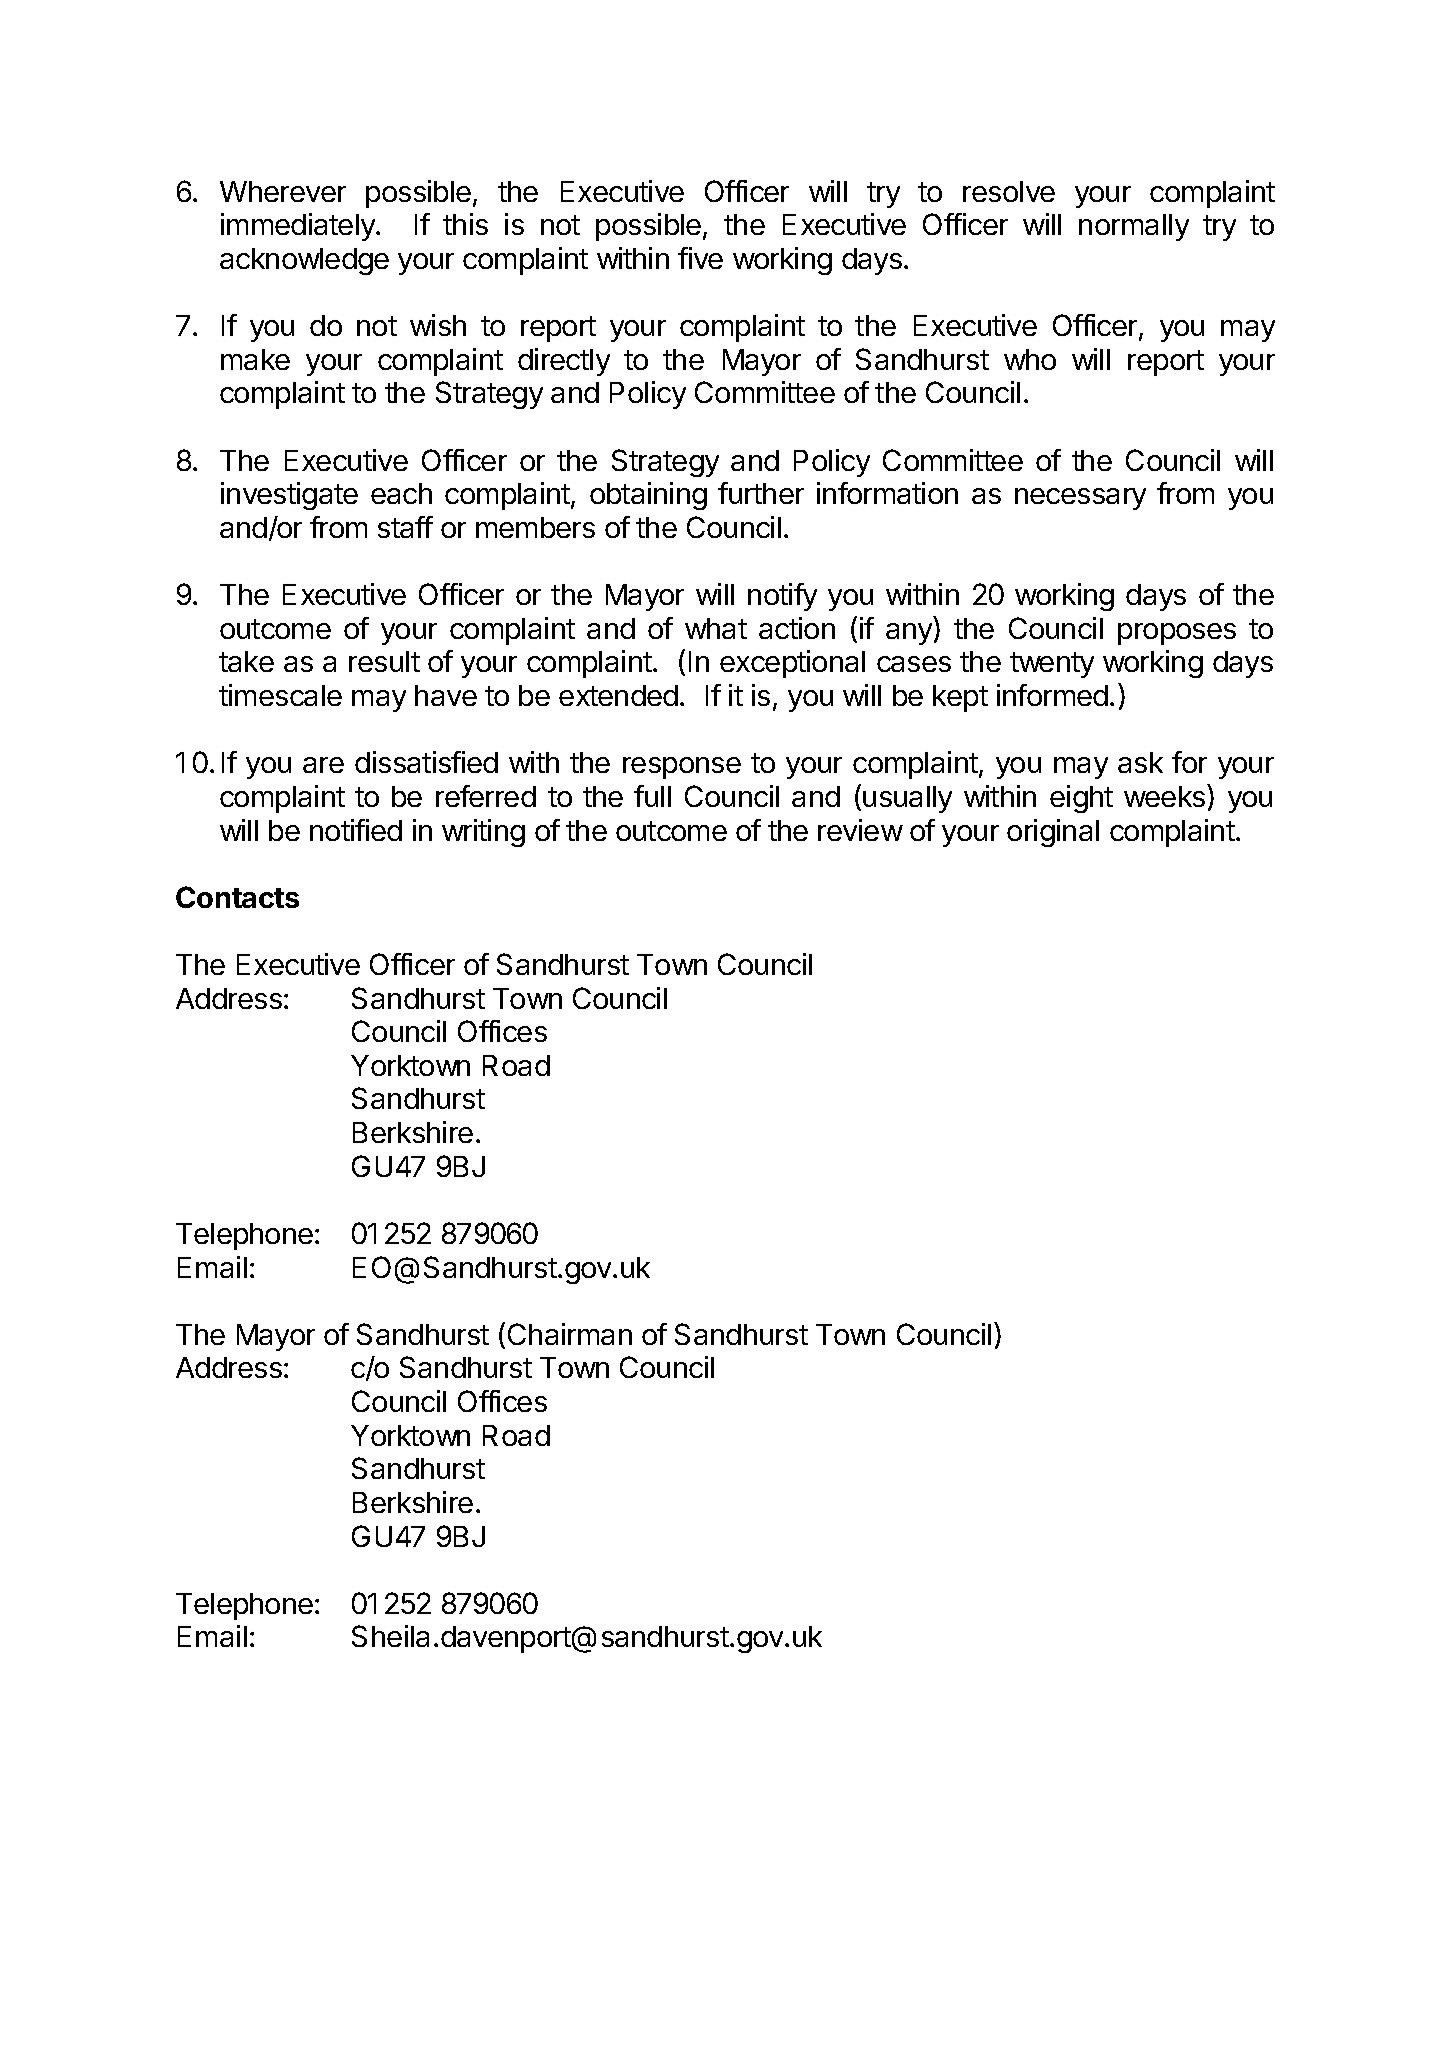 This screenshot has width=1450, height=2051. What do you see at coordinates (1080, 499) in the screenshot?
I see `necessary` at bounding box center [1080, 499].
